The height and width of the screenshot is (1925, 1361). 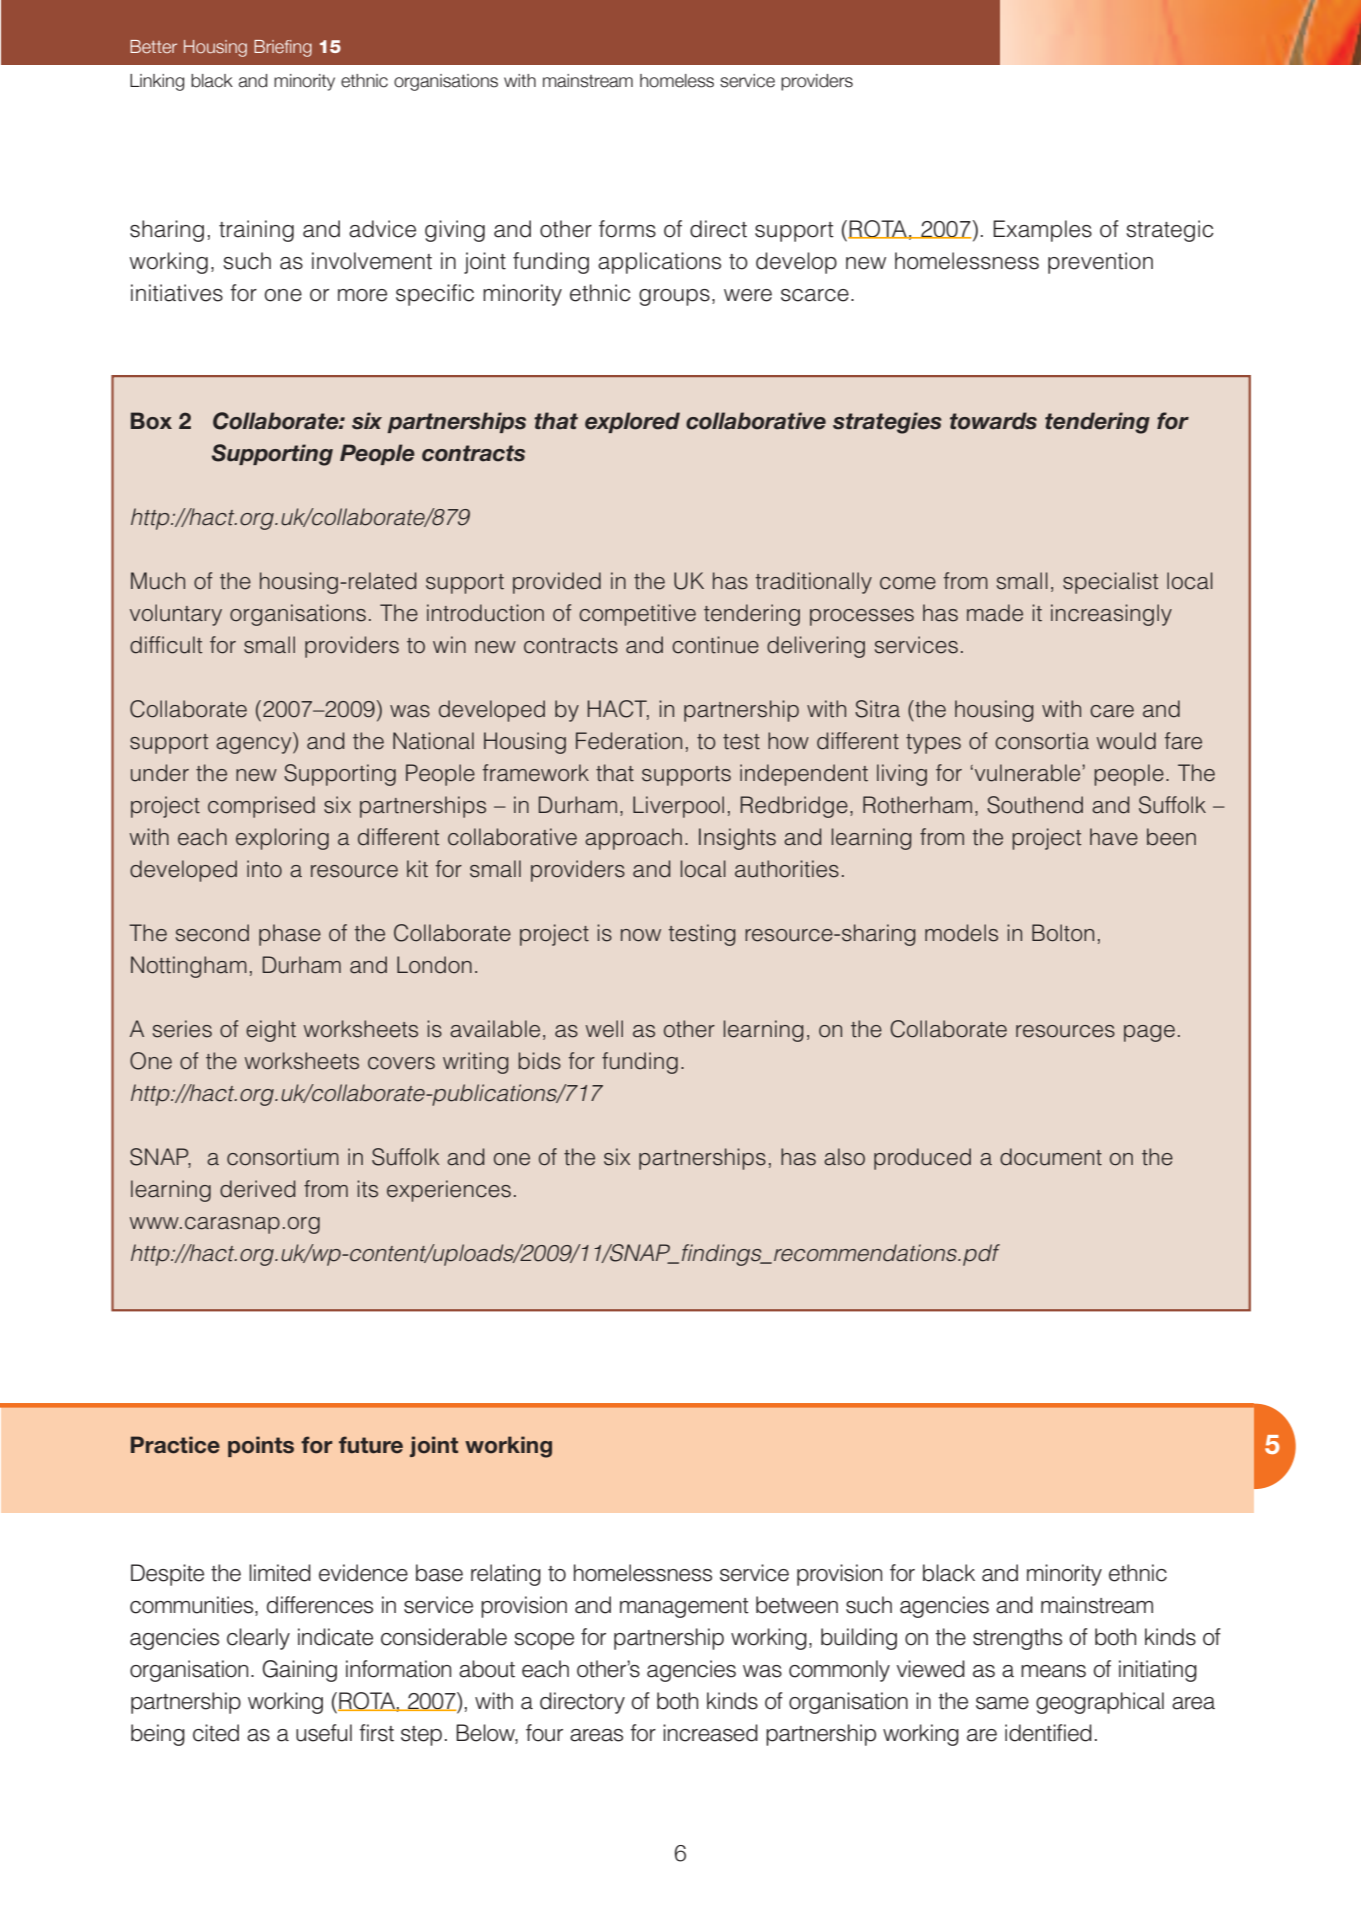 What do you see at coordinates (176, 615) in the screenshot?
I see `voluntary` at bounding box center [176, 615].
